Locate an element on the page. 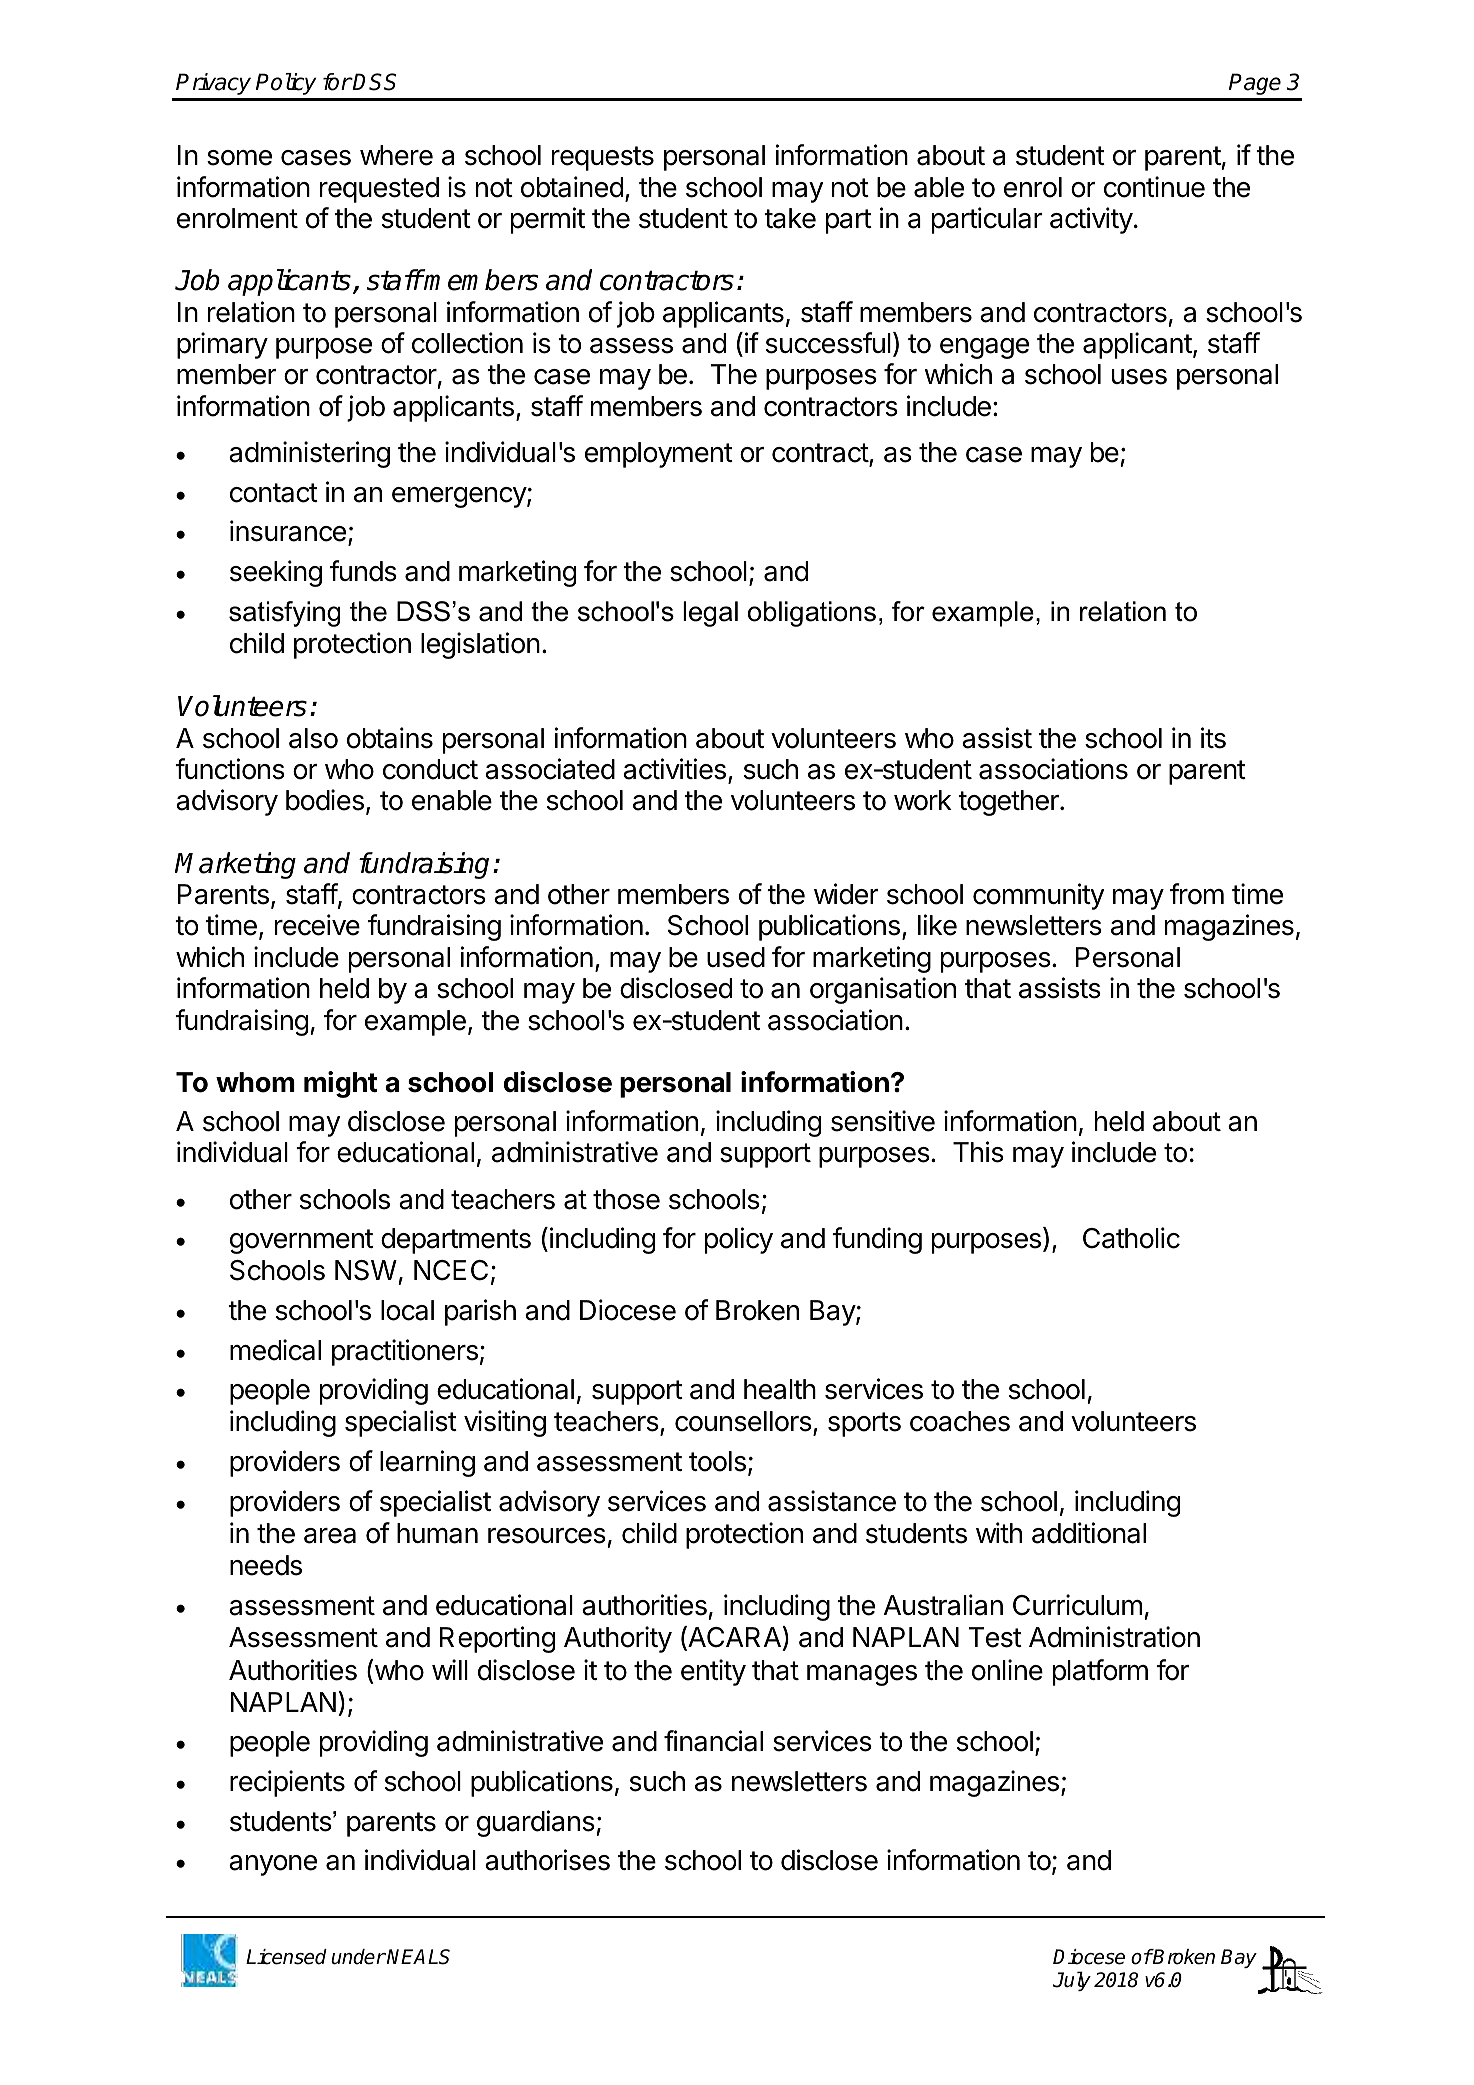  used is located at coordinates (736, 957).
